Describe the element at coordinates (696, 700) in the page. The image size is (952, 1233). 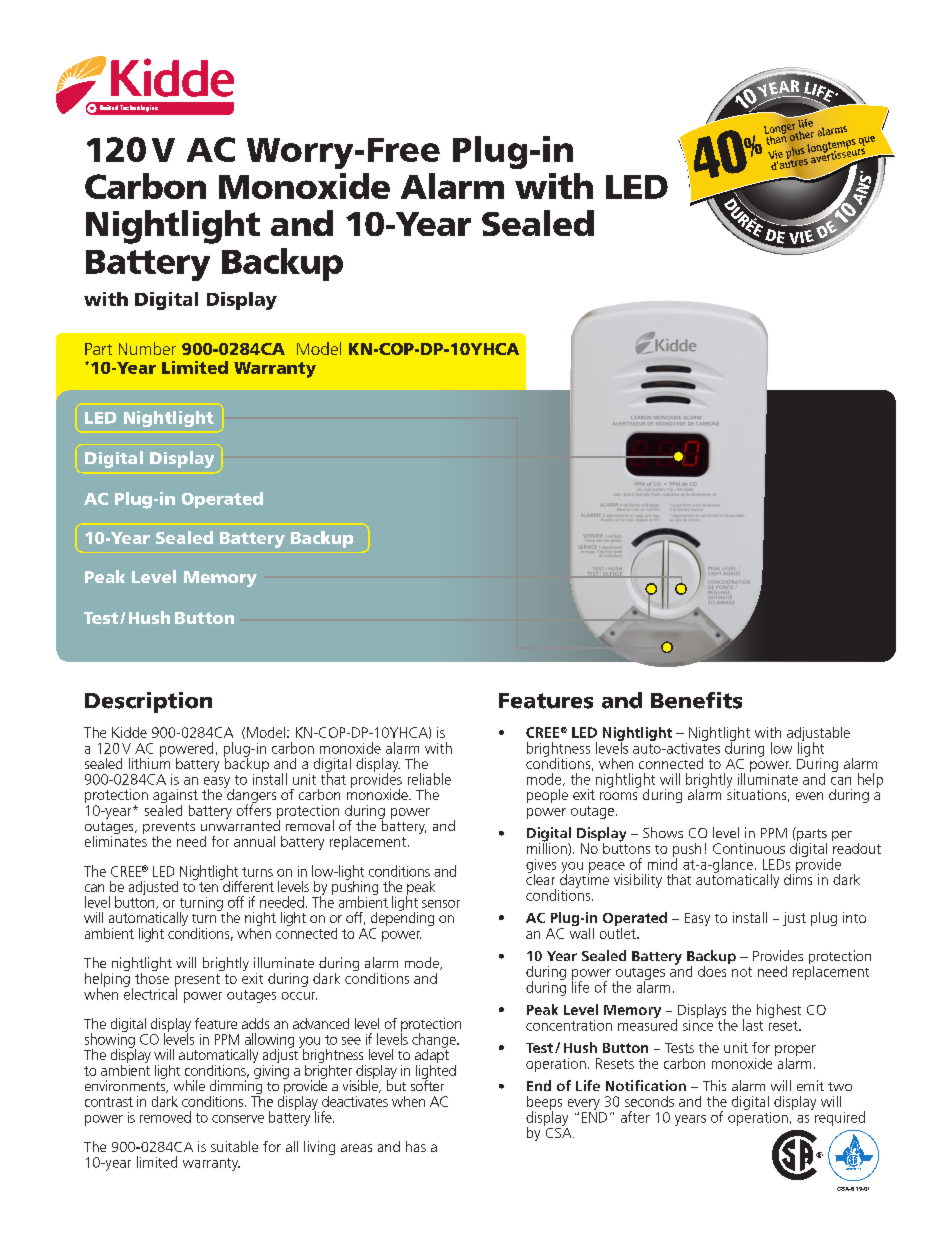
I see `Benefits` at that location.
